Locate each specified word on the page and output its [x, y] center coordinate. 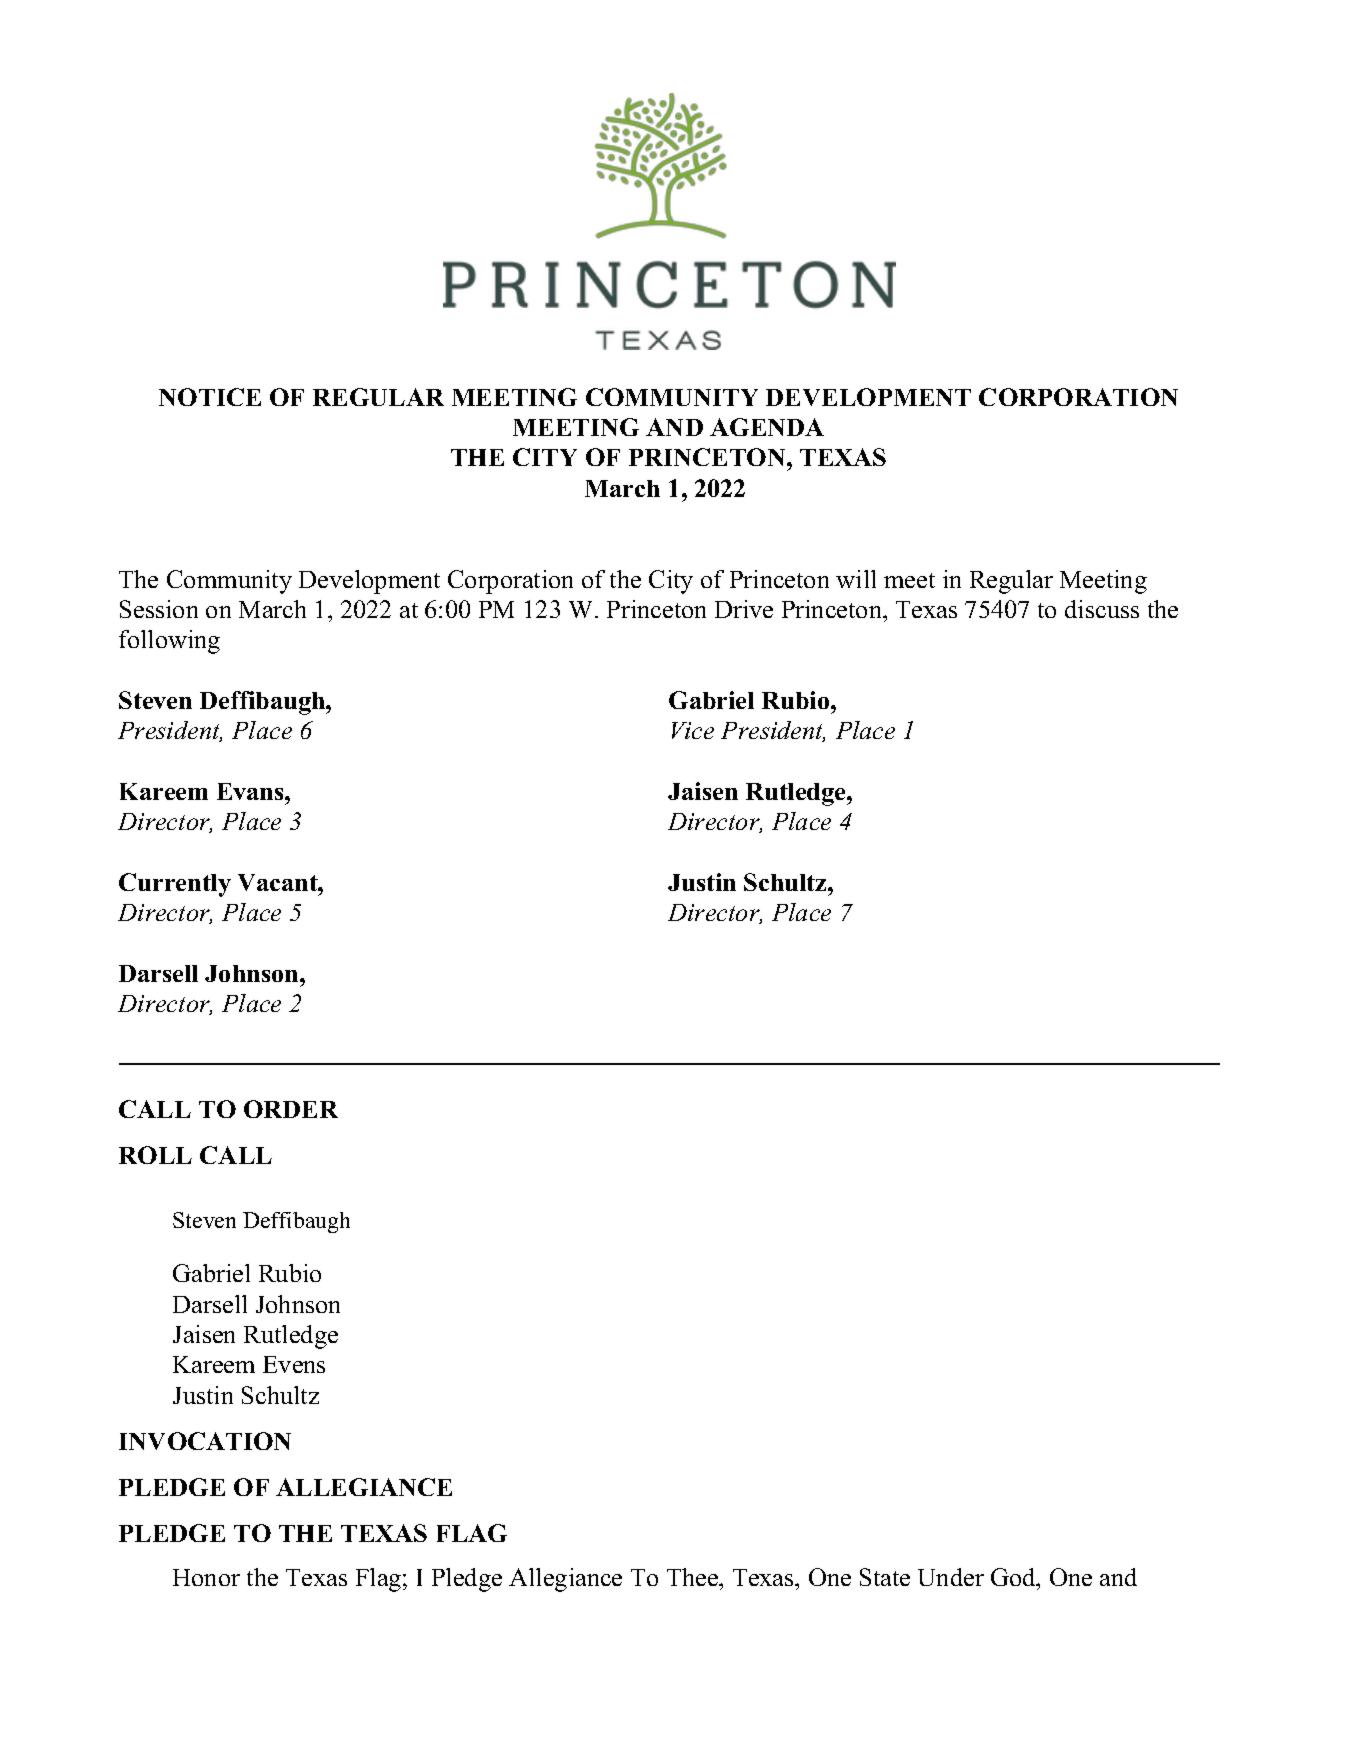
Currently [175, 885]
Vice [693, 730]
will [856, 579]
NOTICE [210, 397]
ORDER [291, 1109]
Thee [694, 1577]
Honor [206, 1577]
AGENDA [767, 427]
